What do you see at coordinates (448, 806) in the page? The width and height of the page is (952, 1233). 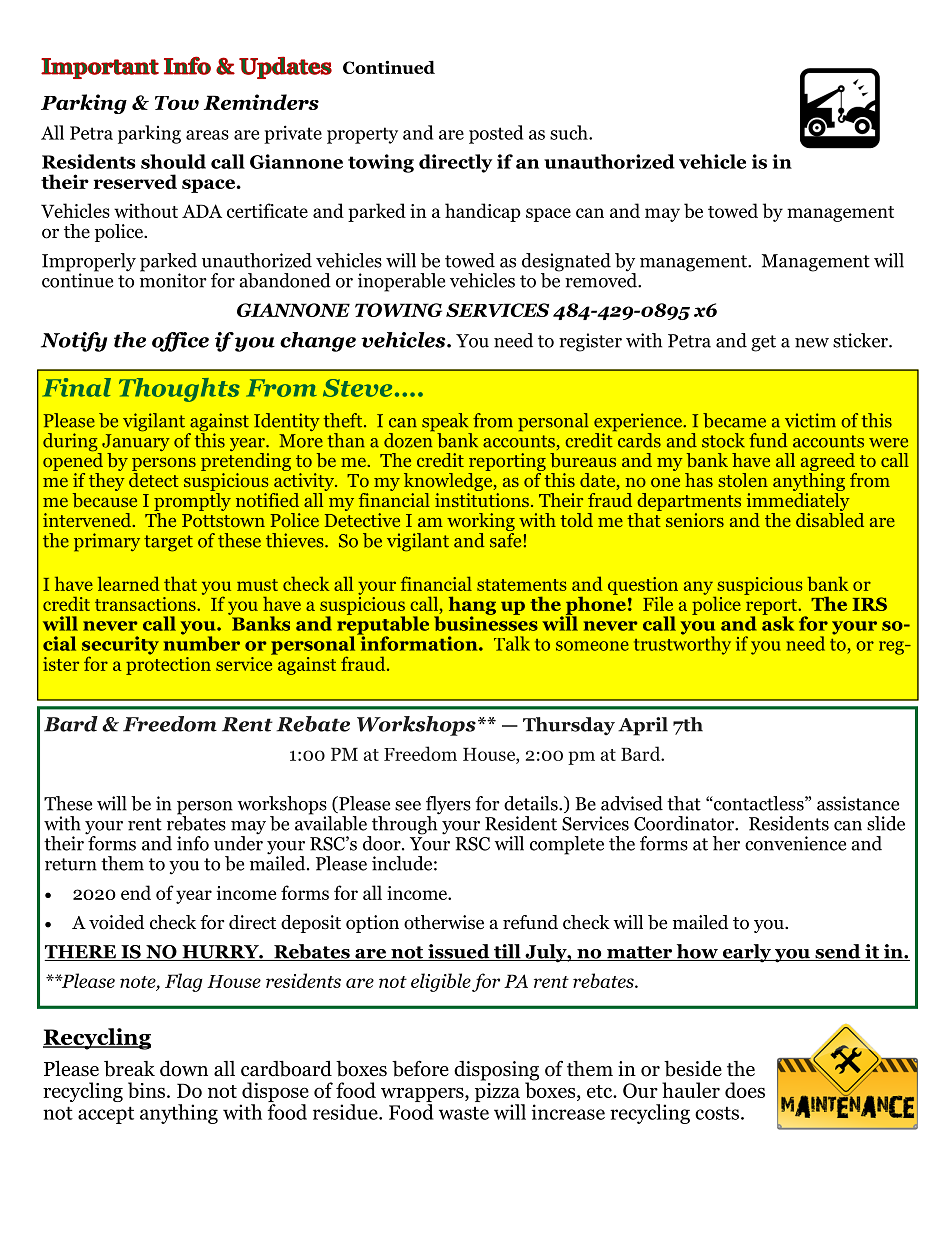 I see `flyers` at bounding box center [448, 806].
